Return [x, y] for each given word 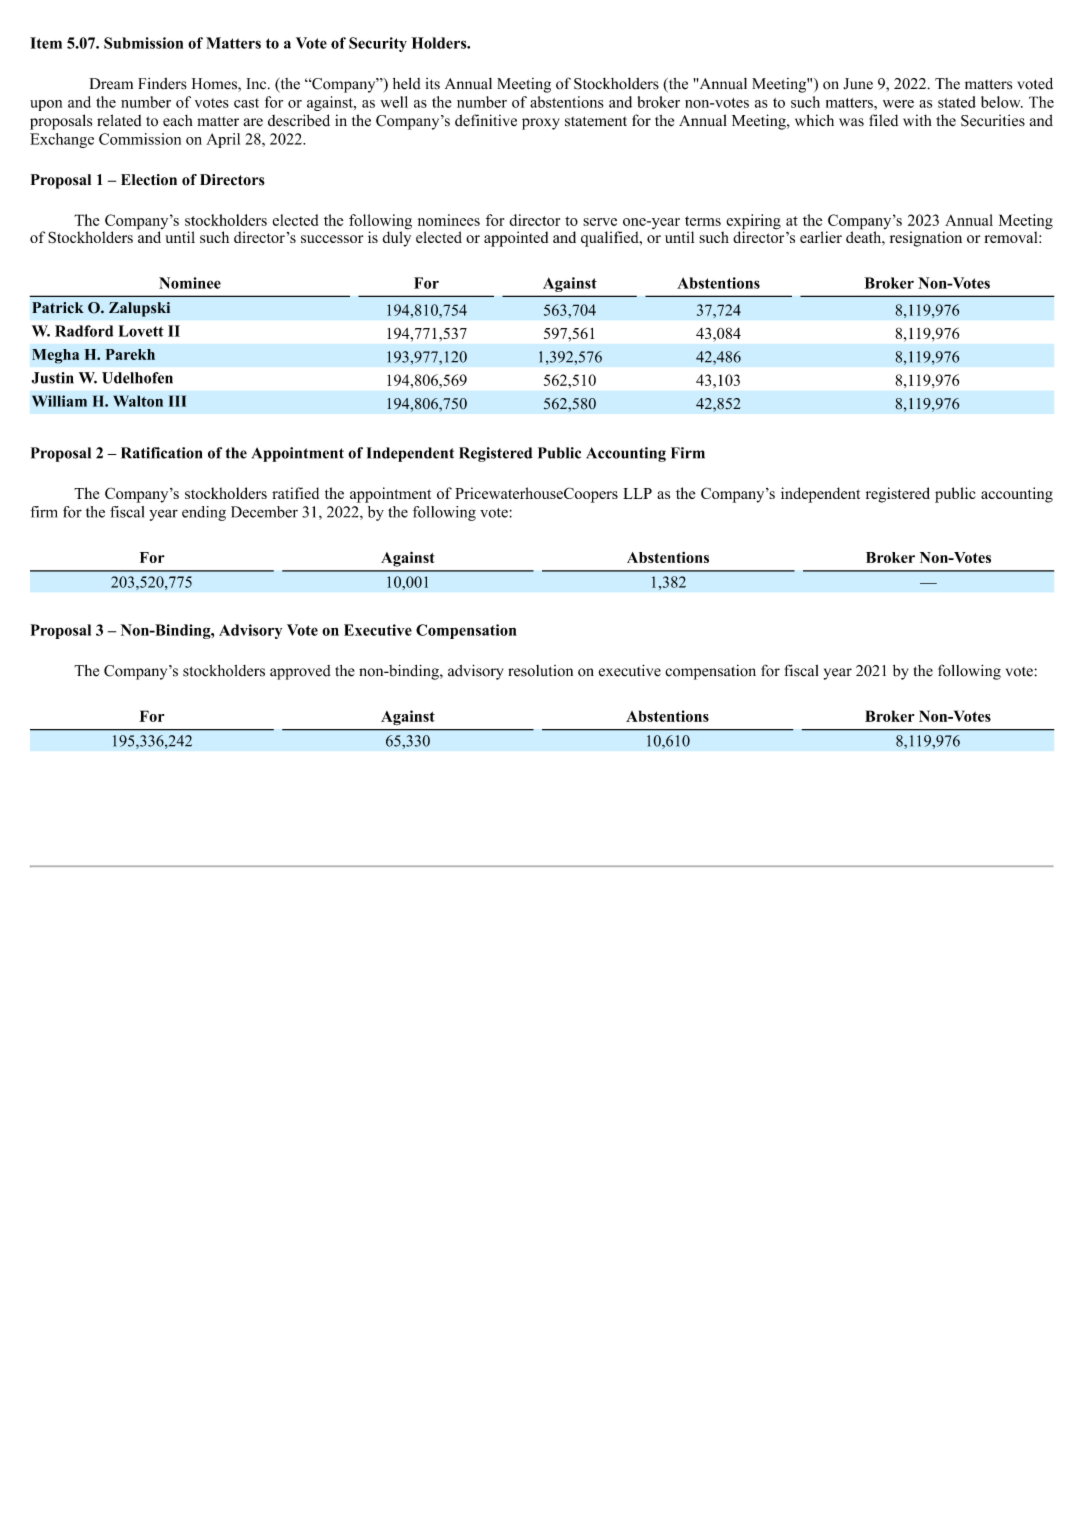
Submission [143, 43]
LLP [637, 493]
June [858, 84]
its [433, 84]
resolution [540, 671]
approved [300, 672]
